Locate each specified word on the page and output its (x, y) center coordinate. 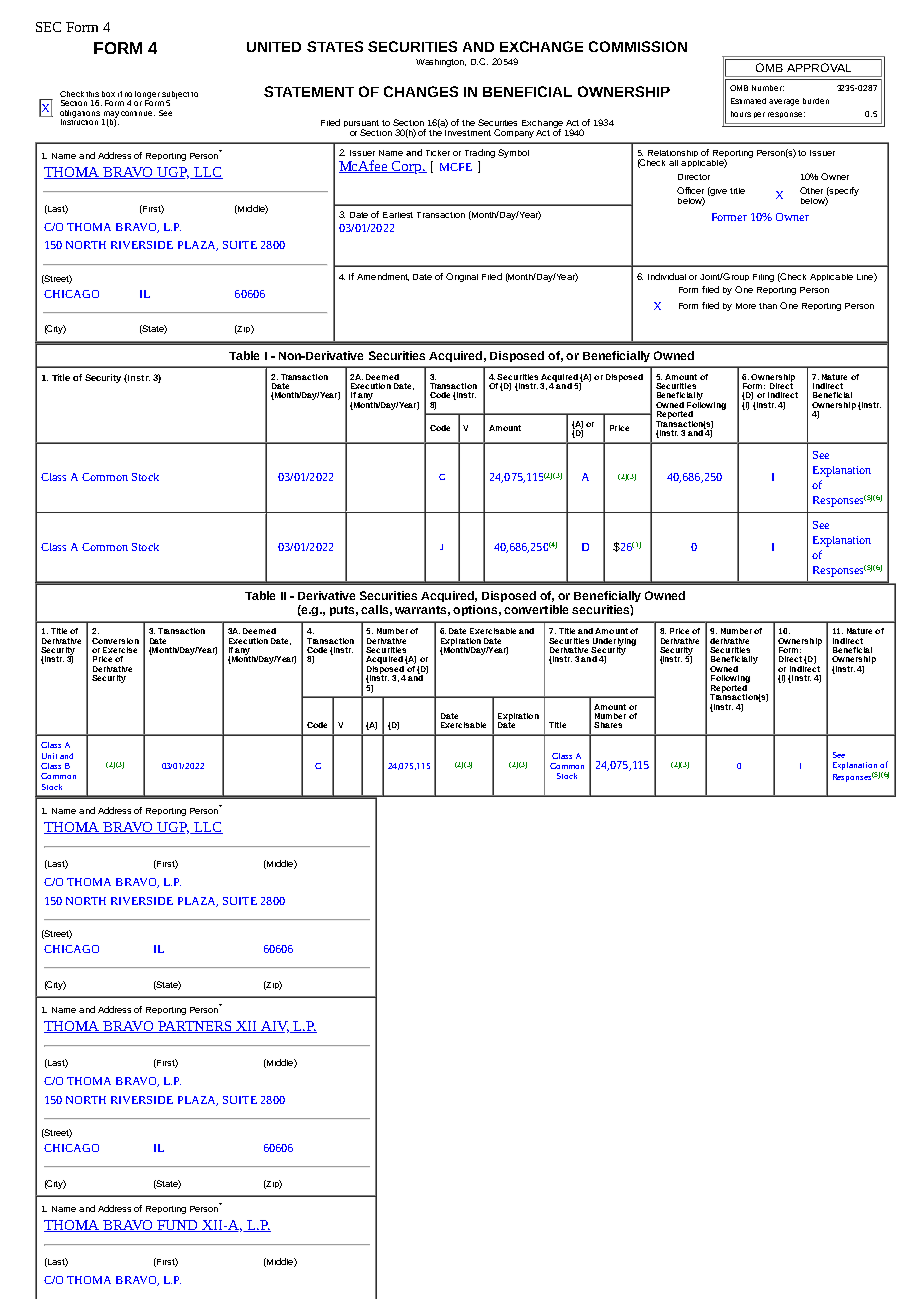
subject (175, 96)
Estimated (748, 101)
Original (462, 277)
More (746, 306)
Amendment (383, 277)
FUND (178, 1226)
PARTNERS (195, 1027)
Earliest (398, 215)
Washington (441, 63)
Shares (608, 725)
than (768, 306)
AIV (274, 1027)
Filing (763, 278)
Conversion (115, 641)
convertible (536, 609)
